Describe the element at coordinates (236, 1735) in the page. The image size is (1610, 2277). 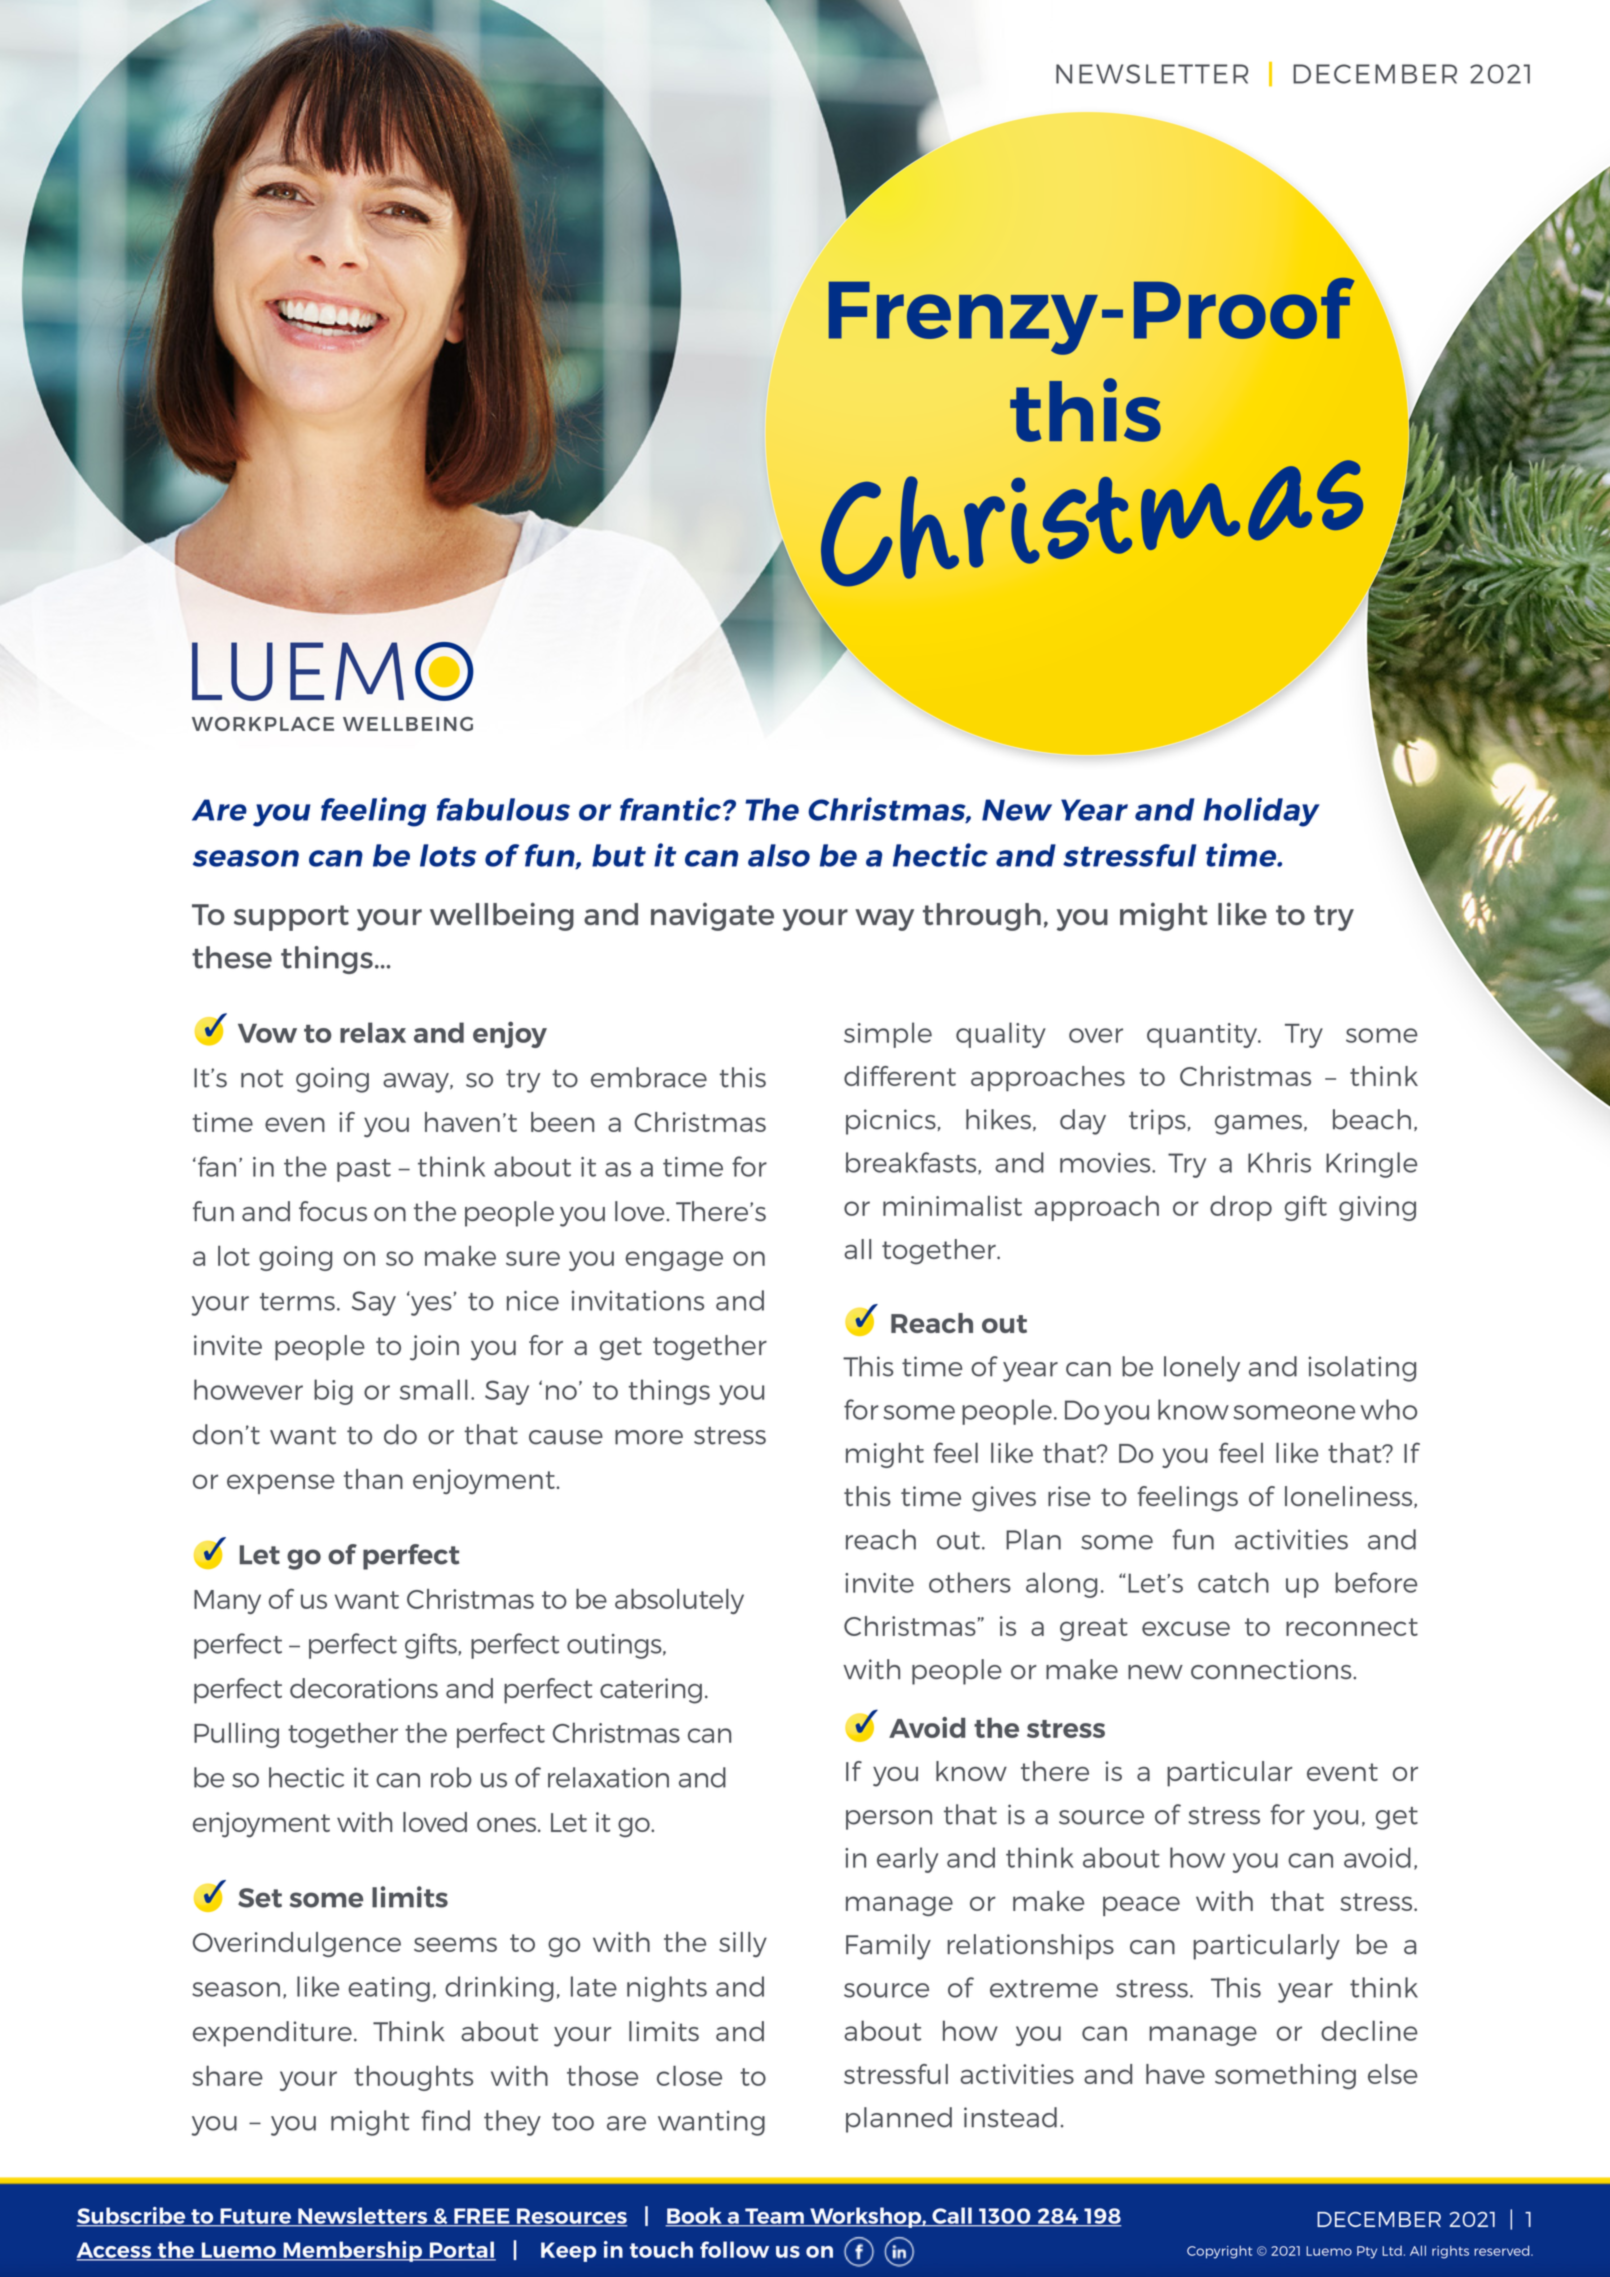
I see `Pulling` at that location.
